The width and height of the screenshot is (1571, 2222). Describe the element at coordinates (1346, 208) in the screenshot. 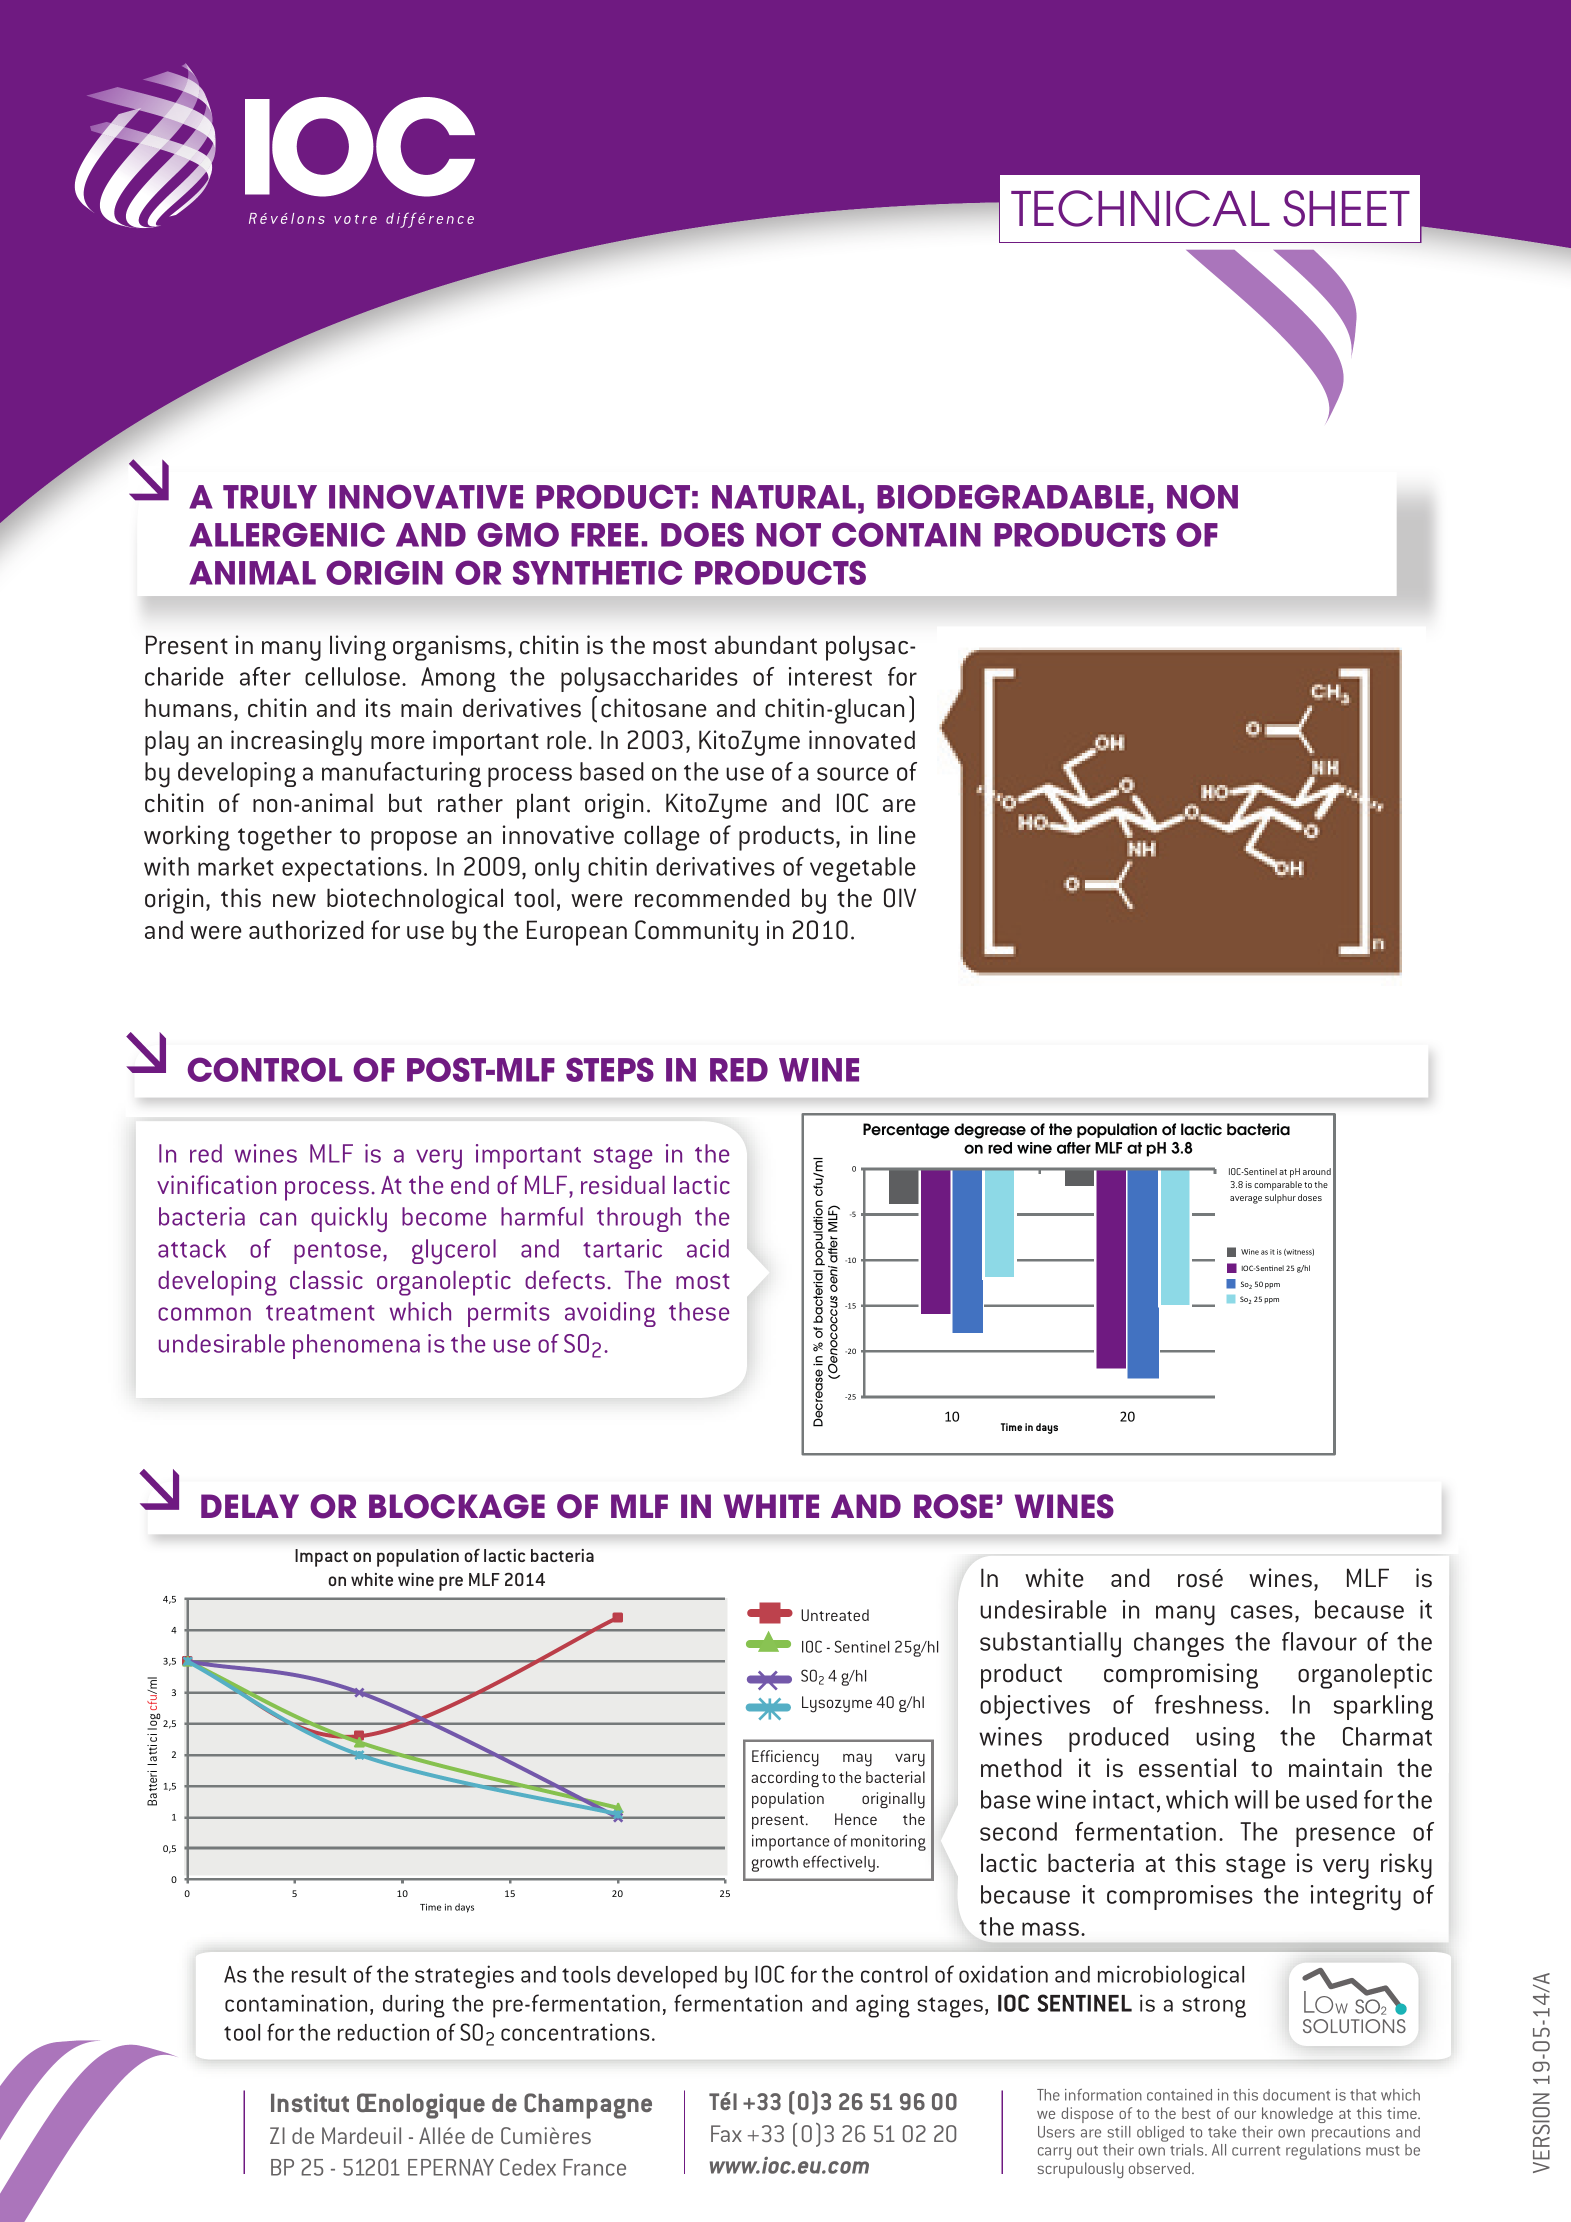

I see `SHEET` at that location.
